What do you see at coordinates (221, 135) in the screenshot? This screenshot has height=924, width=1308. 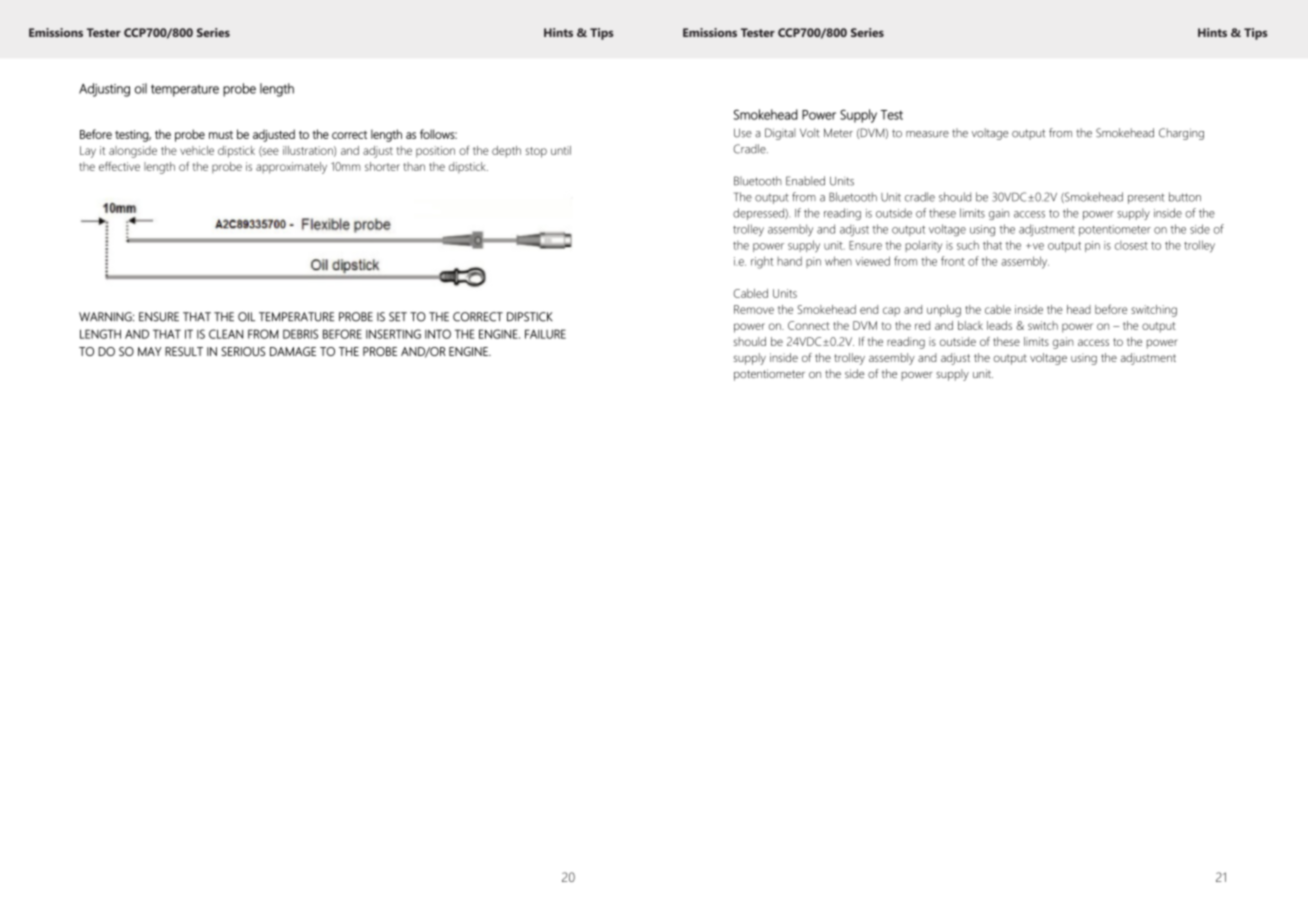 I see `must` at bounding box center [221, 135].
